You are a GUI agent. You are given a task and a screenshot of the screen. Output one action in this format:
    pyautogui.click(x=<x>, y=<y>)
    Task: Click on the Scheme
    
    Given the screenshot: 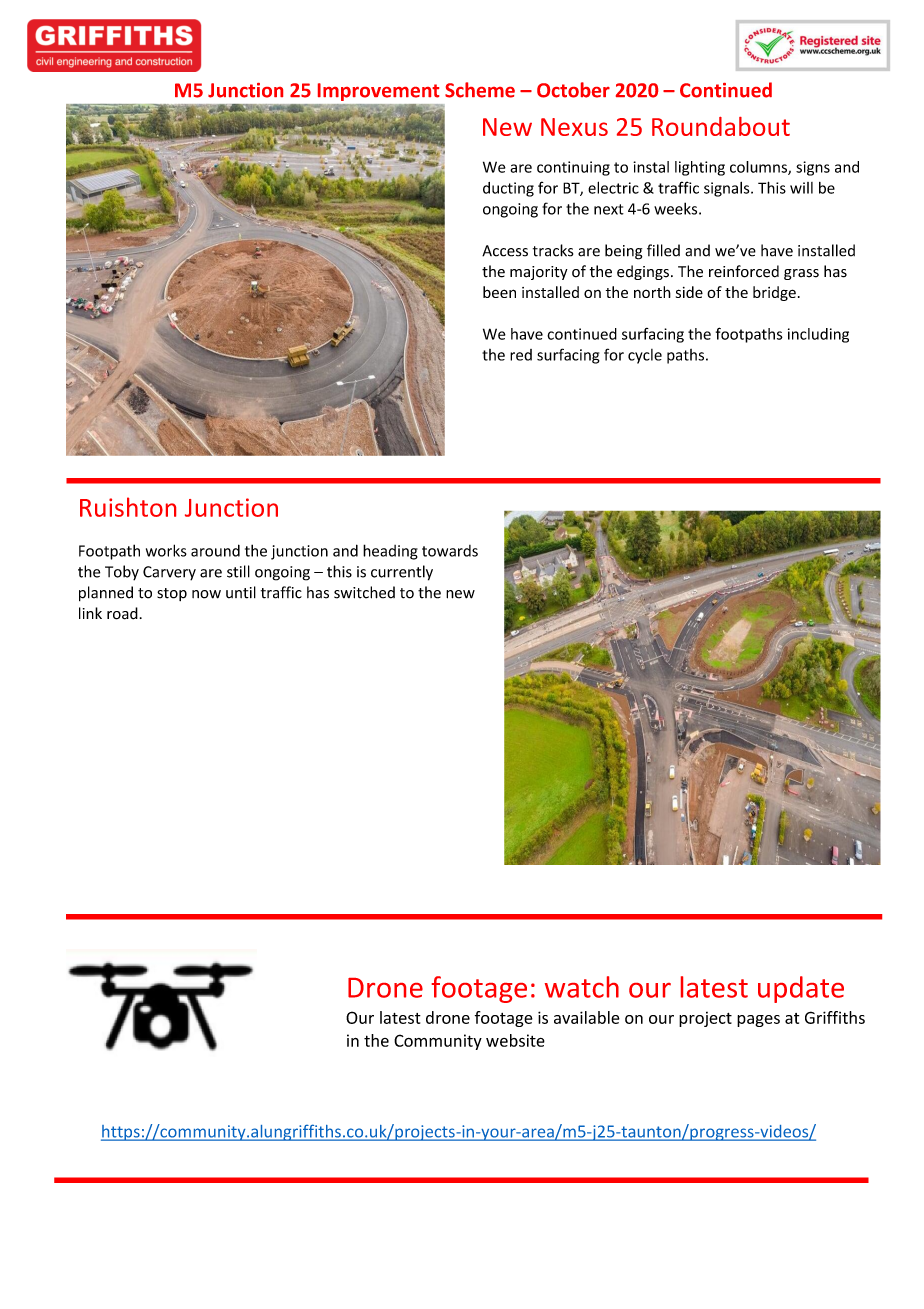 What is the action you would take?
    pyautogui.click(x=480, y=90)
